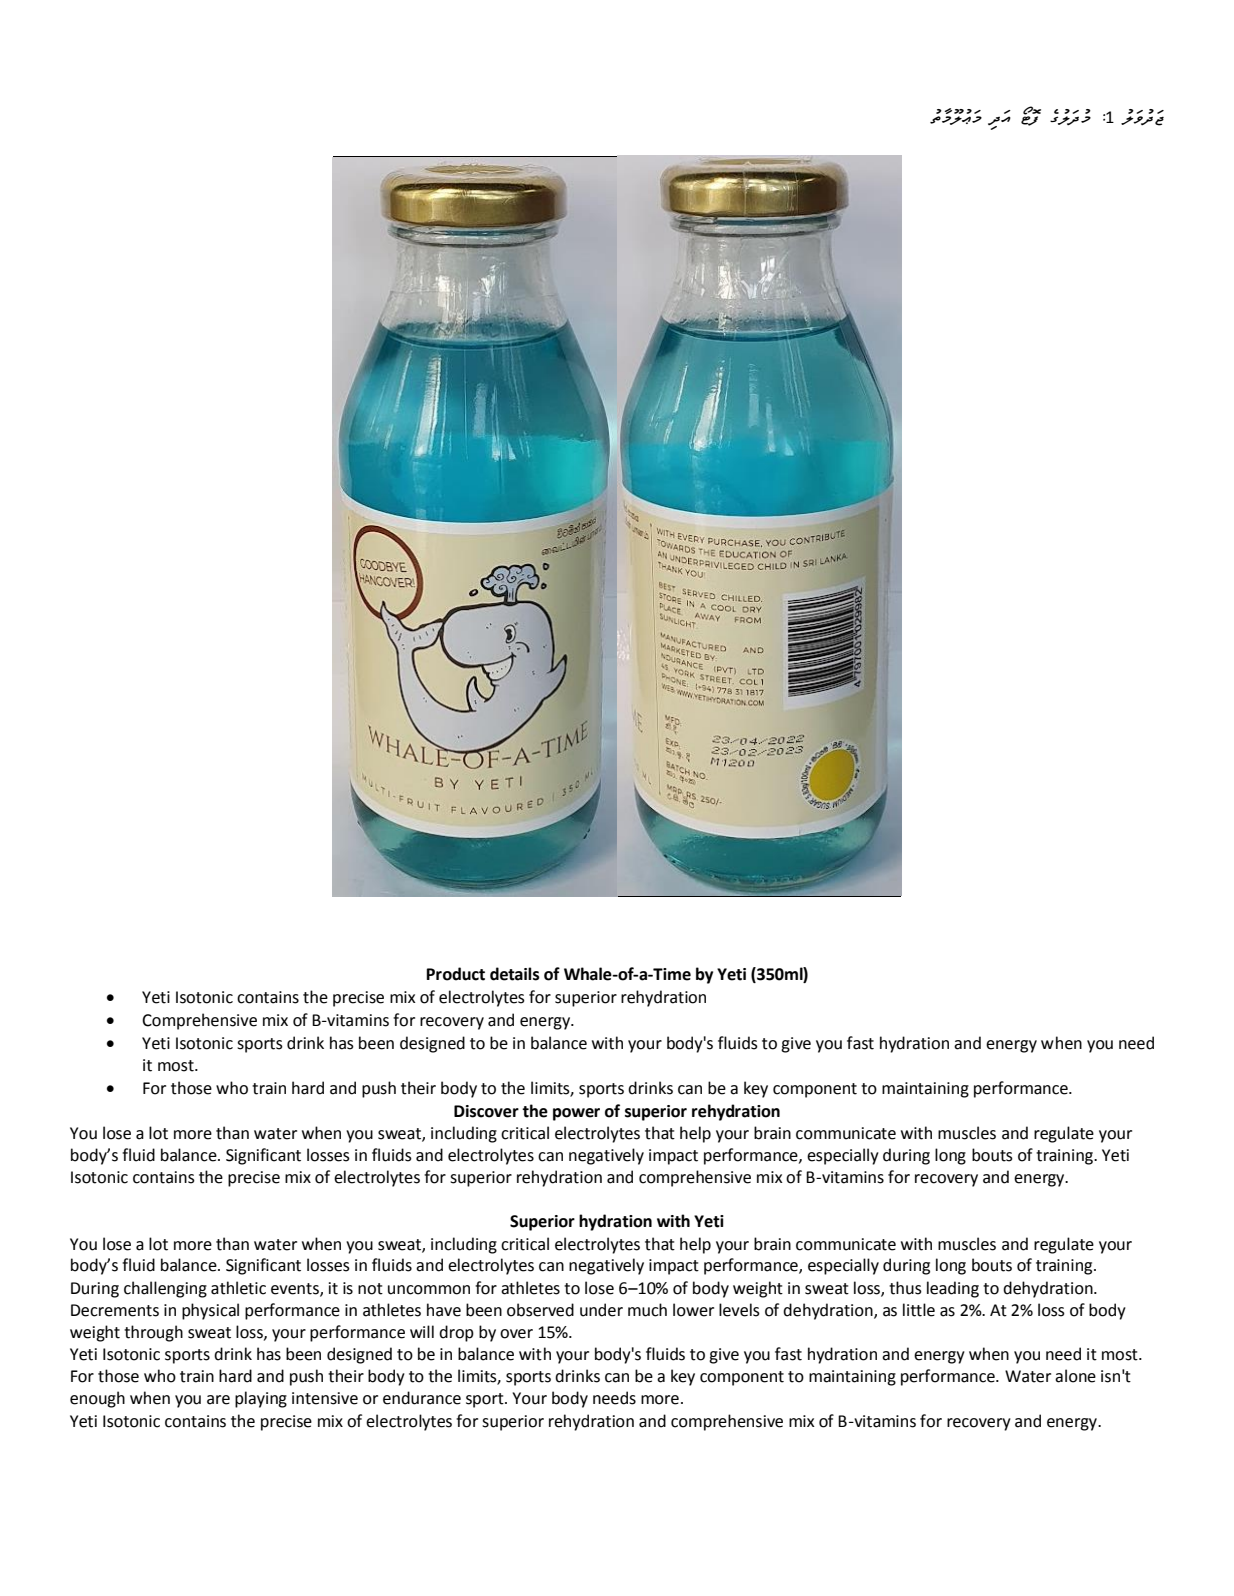 Image resolution: width=1234 pixels, height=1596 pixels. I want to click on power, so click(576, 1114).
